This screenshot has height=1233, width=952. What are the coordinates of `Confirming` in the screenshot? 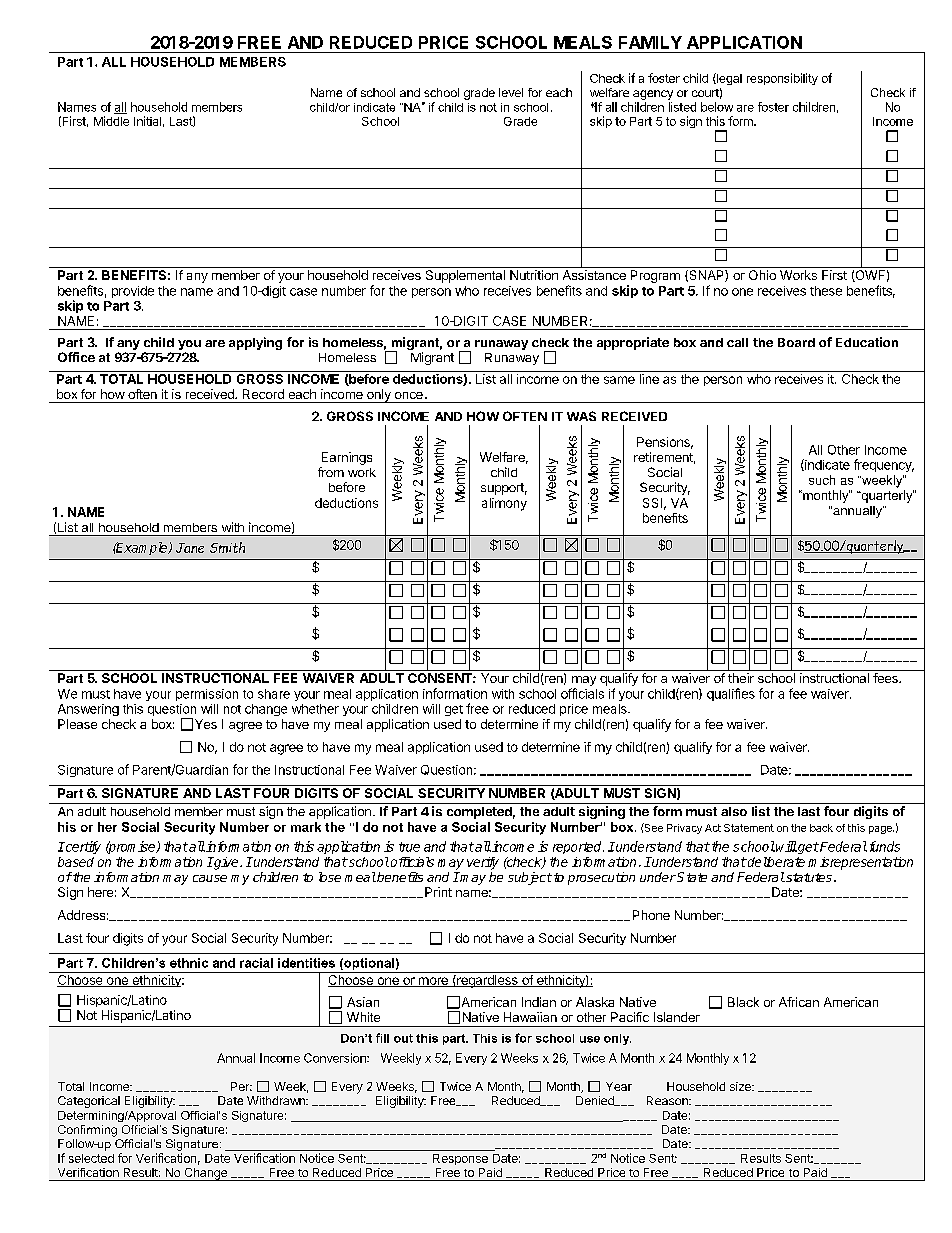 It's located at (87, 1131).
